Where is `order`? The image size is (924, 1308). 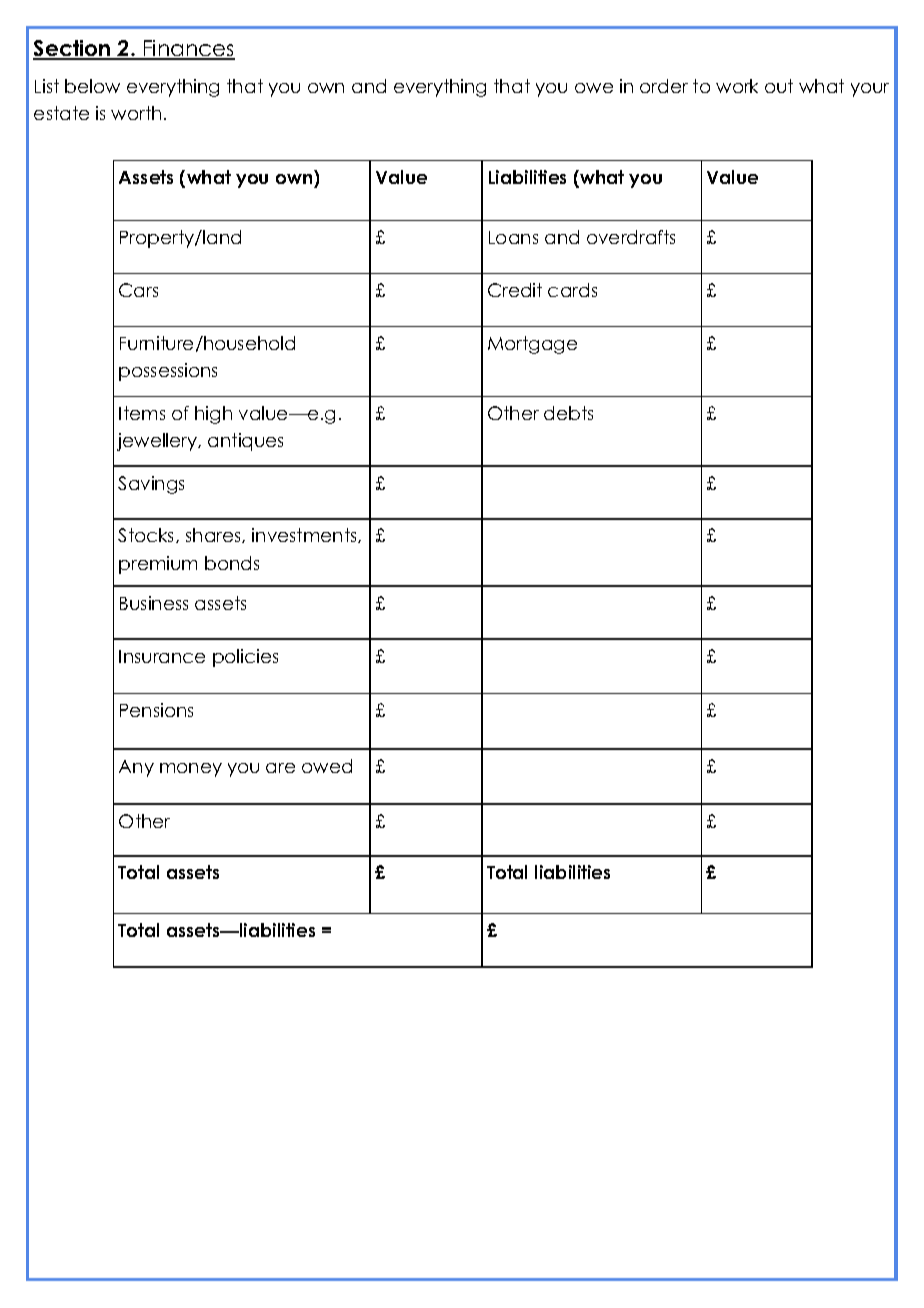 order is located at coordinates (664, 86).
